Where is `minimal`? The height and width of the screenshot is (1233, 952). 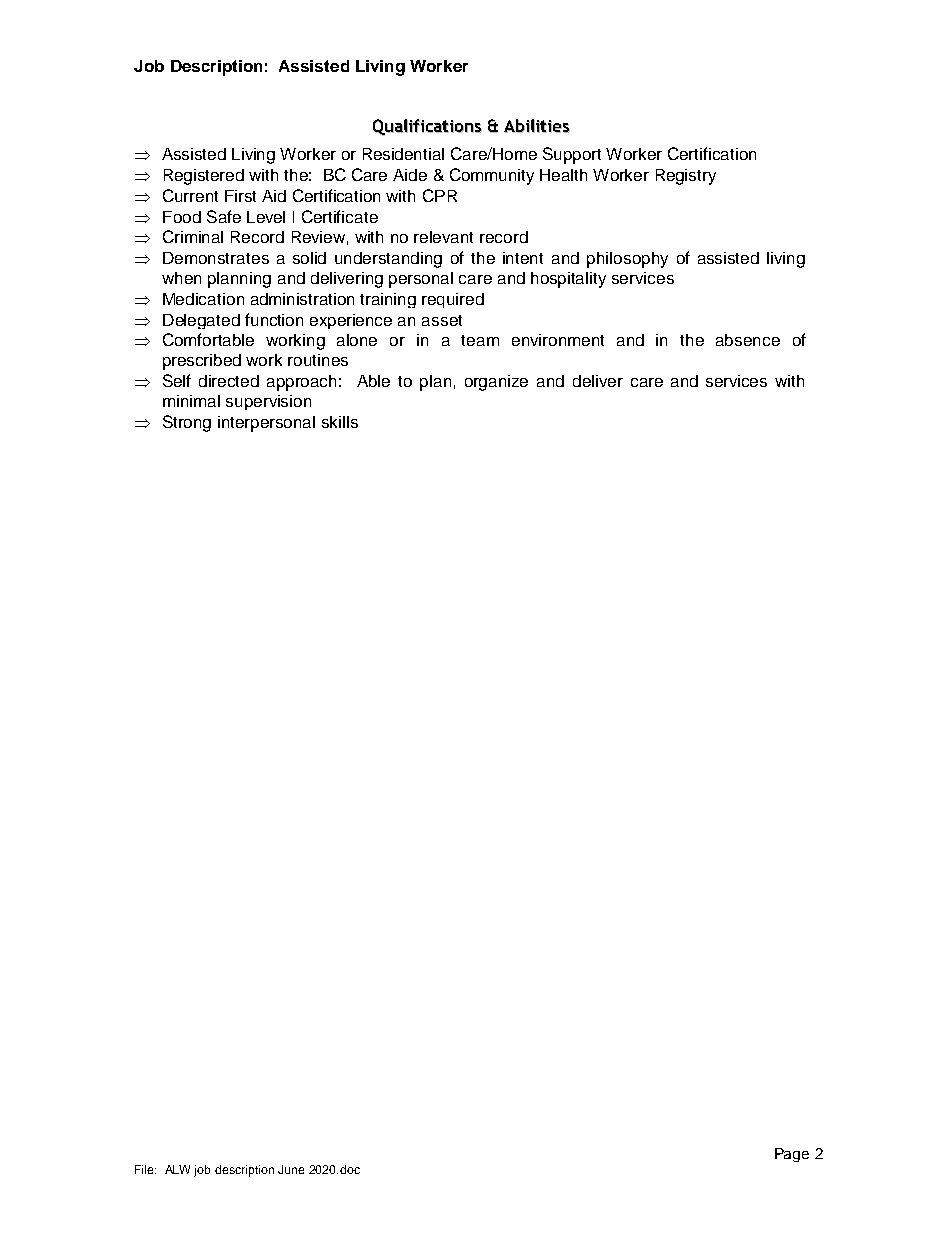 minimal is located at coordinates (191, 401).
